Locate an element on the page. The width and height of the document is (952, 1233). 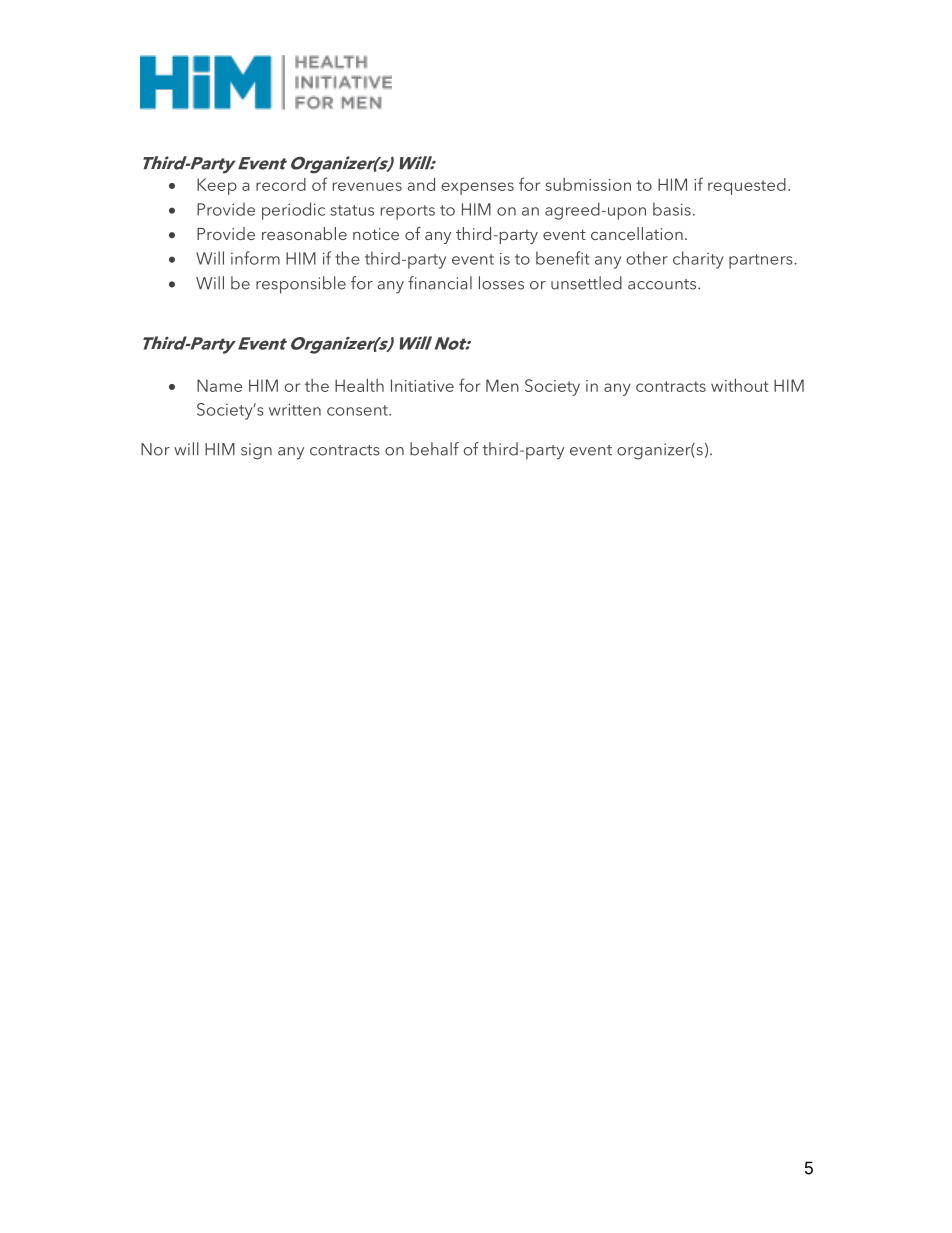
behalf is located at coordinates (434, 449).
